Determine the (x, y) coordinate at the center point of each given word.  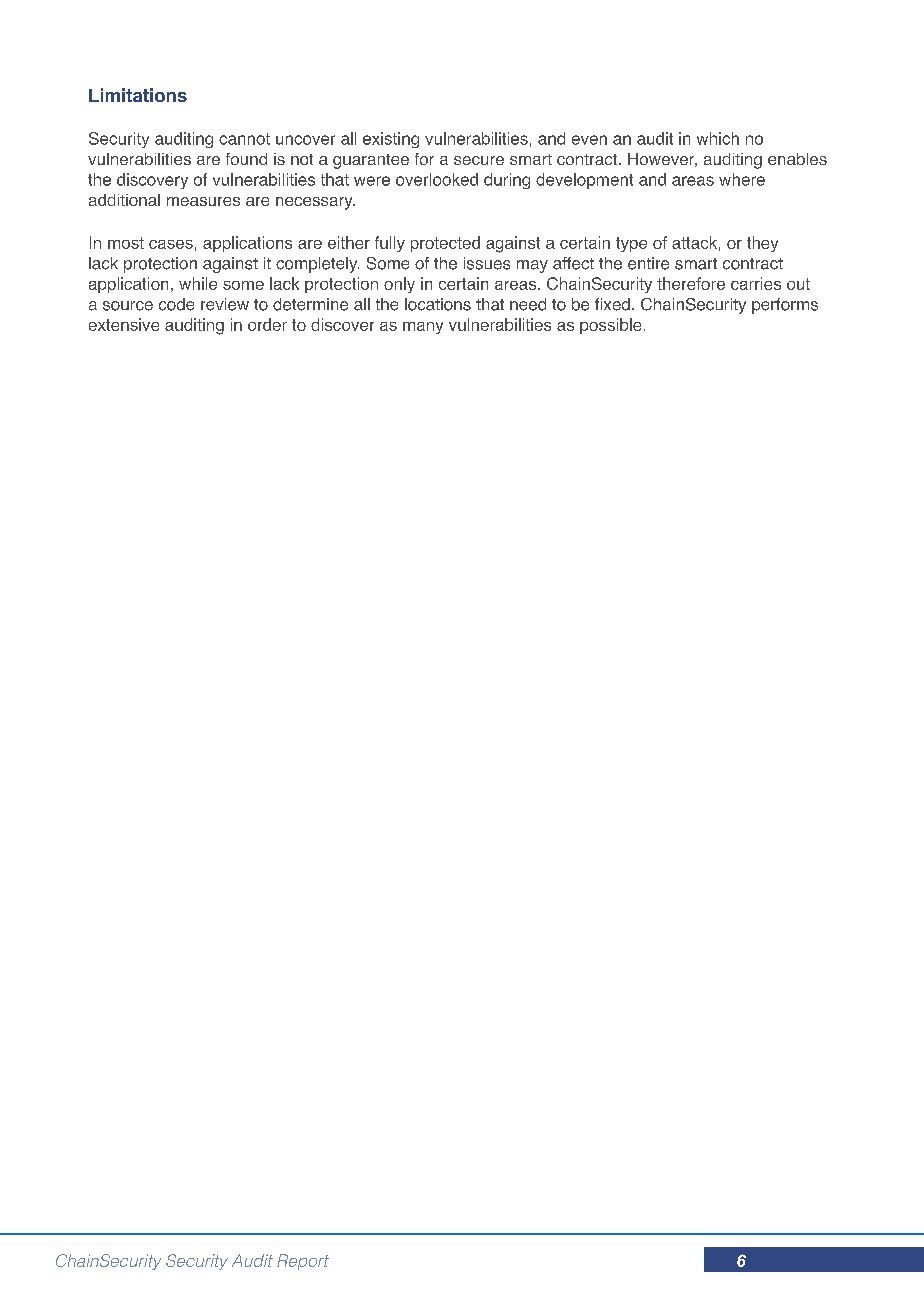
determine (310, 304)
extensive (124, 324)
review (225, 304)
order (267, 324)
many (423, 328)
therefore (691, 283)
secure (479, 160)
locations (438, 304)
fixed (612, 304)
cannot (244, 139)
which (718, 138)
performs (785, 306)
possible (610, 326)
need (528, 304)
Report (303, 1262)
